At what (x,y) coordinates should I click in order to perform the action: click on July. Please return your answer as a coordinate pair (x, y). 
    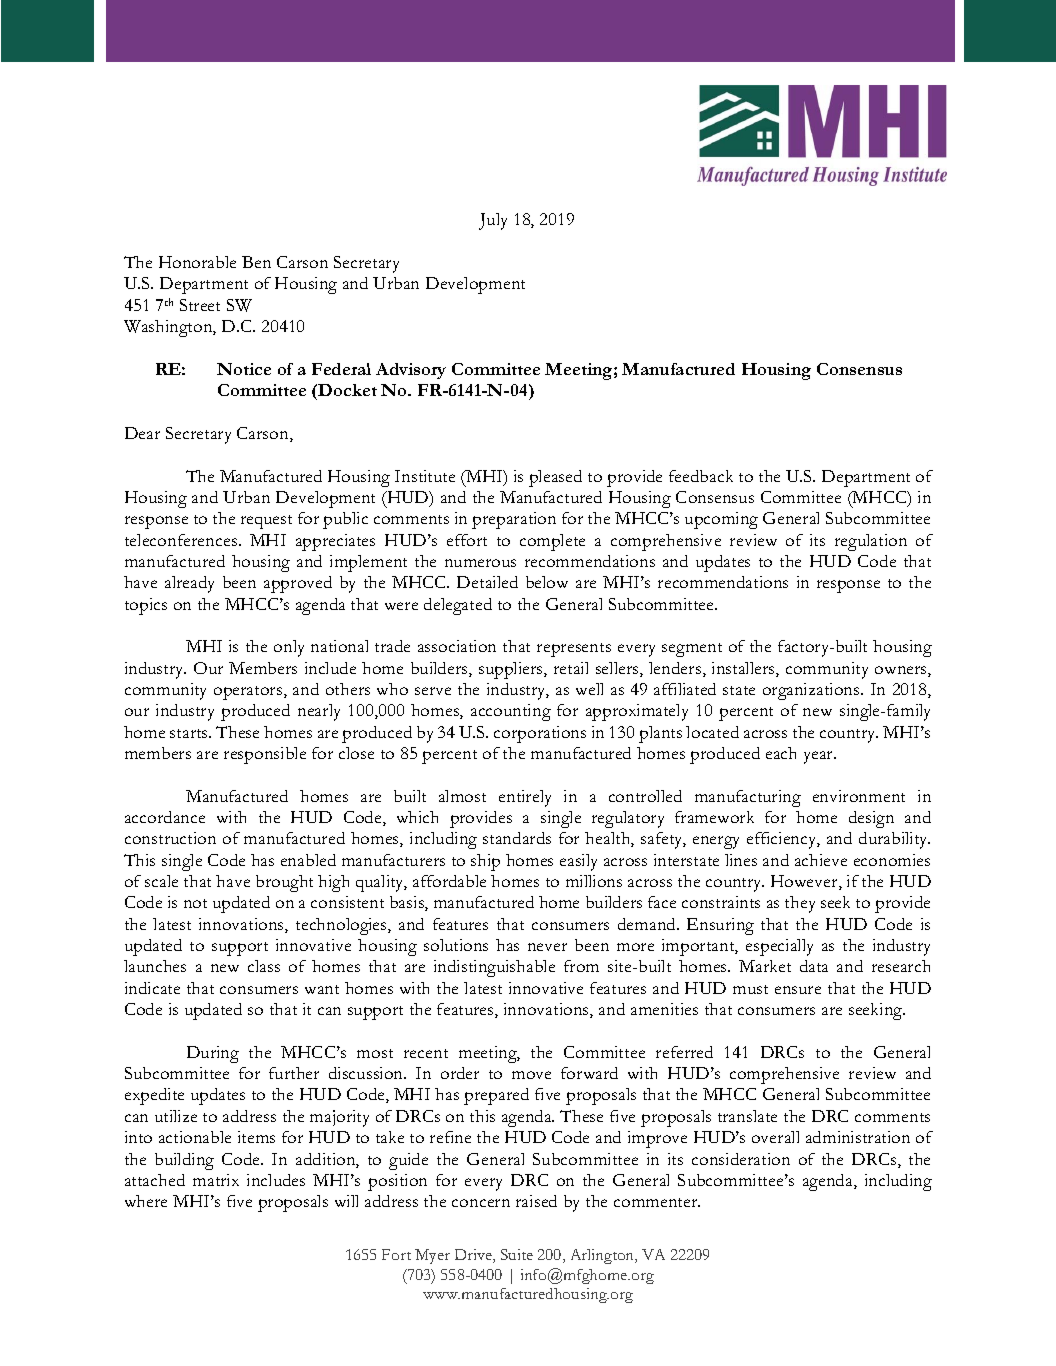
    Looking at the image, I should click on (493, 221).
